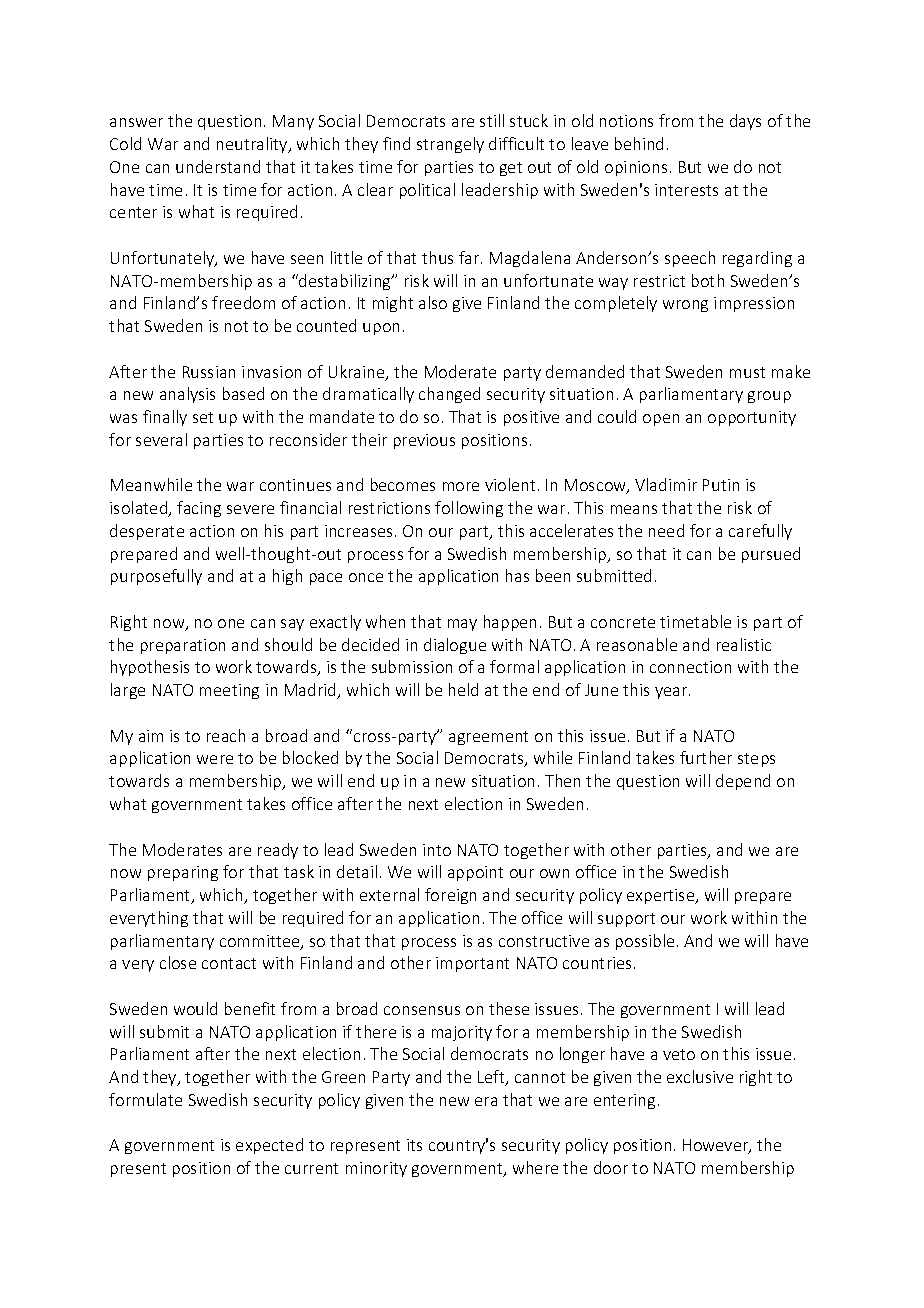 Image resolution: width=924 pixels, height=1308 pixels. I want to click on days, so click(745, 122).
